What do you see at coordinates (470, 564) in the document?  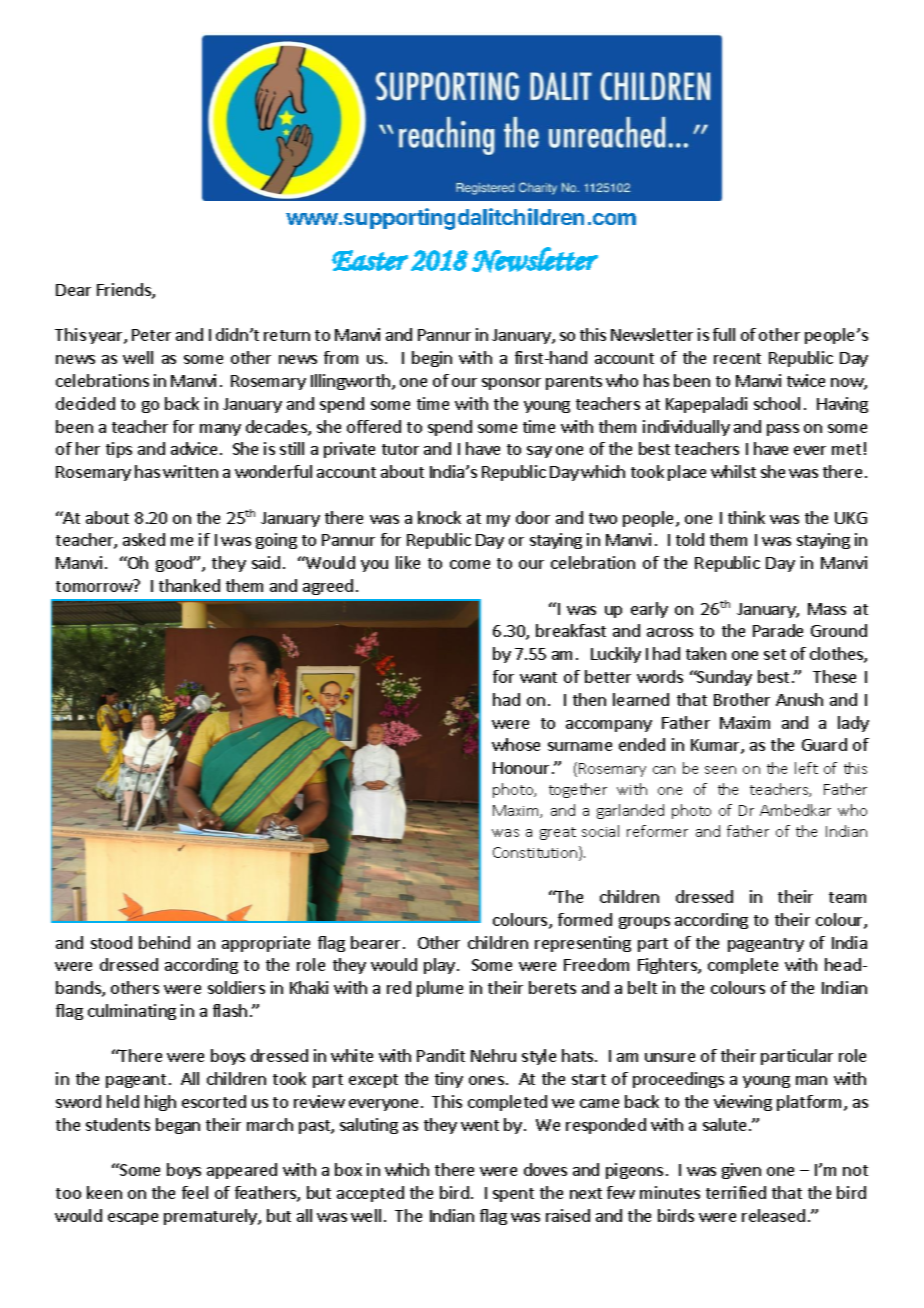 I see `come` at bounding box center [470, 564].
